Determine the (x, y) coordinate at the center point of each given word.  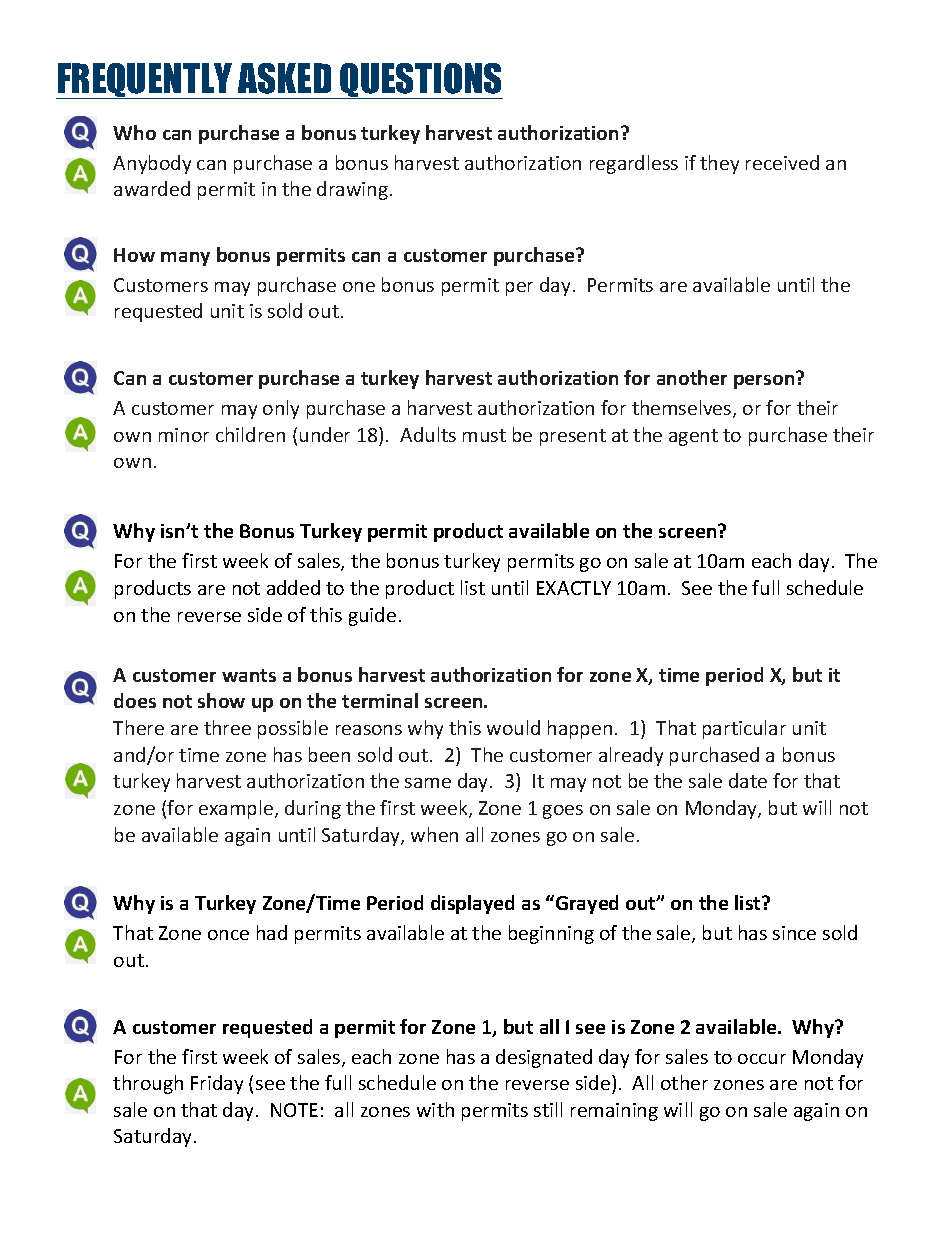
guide (372, 616)
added (293, 587)
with (435, 1109)
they (719, 164)
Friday (217, 1084)
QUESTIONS (420, 81)
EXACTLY (574, 588)
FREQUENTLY (145, 81)
